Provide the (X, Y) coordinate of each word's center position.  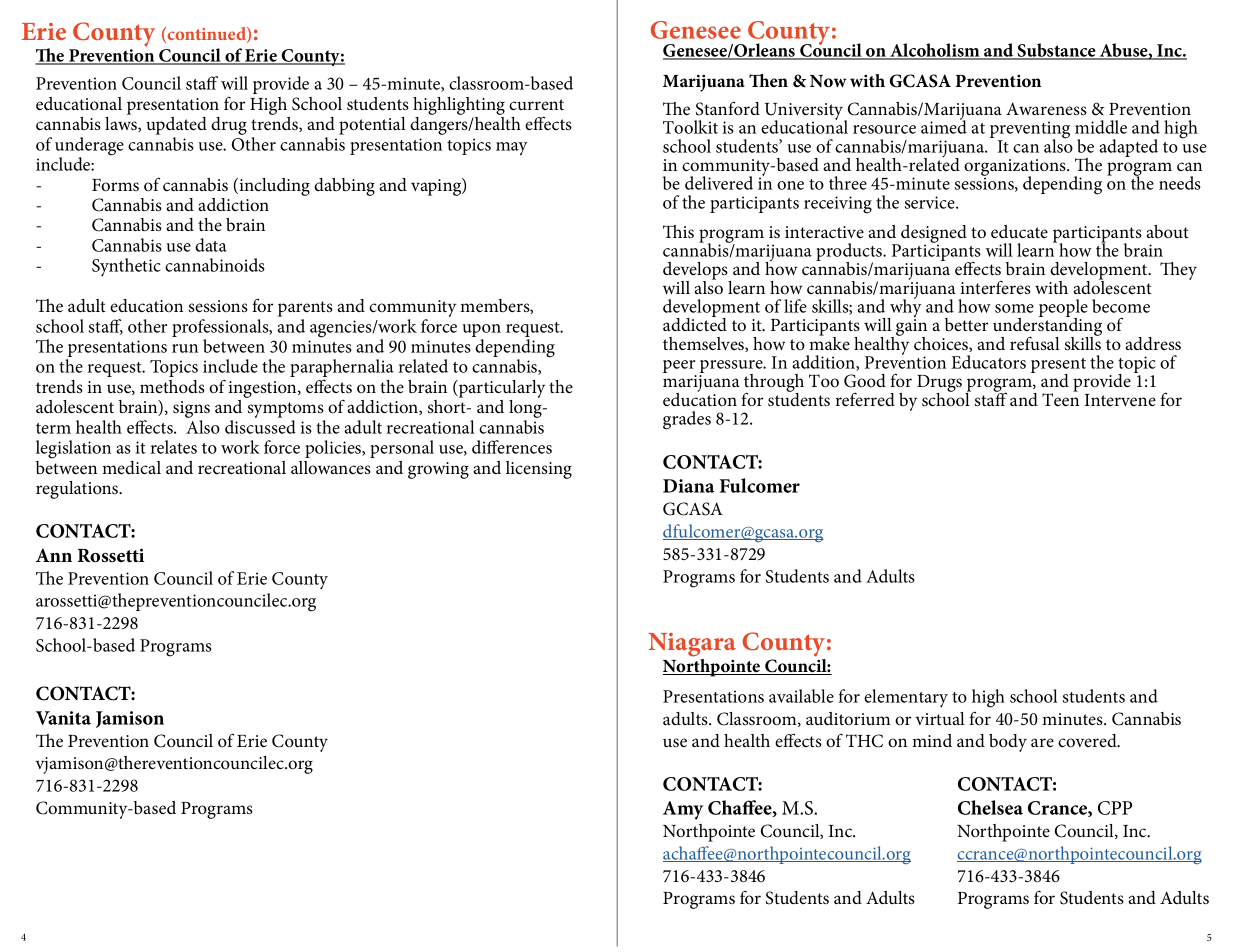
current (536, 104)
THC (864, 741)
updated (176, 126)
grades (687, 420)
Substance (1057, 51)
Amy (683, 810)
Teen (1060, 398)
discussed (260, 427)
